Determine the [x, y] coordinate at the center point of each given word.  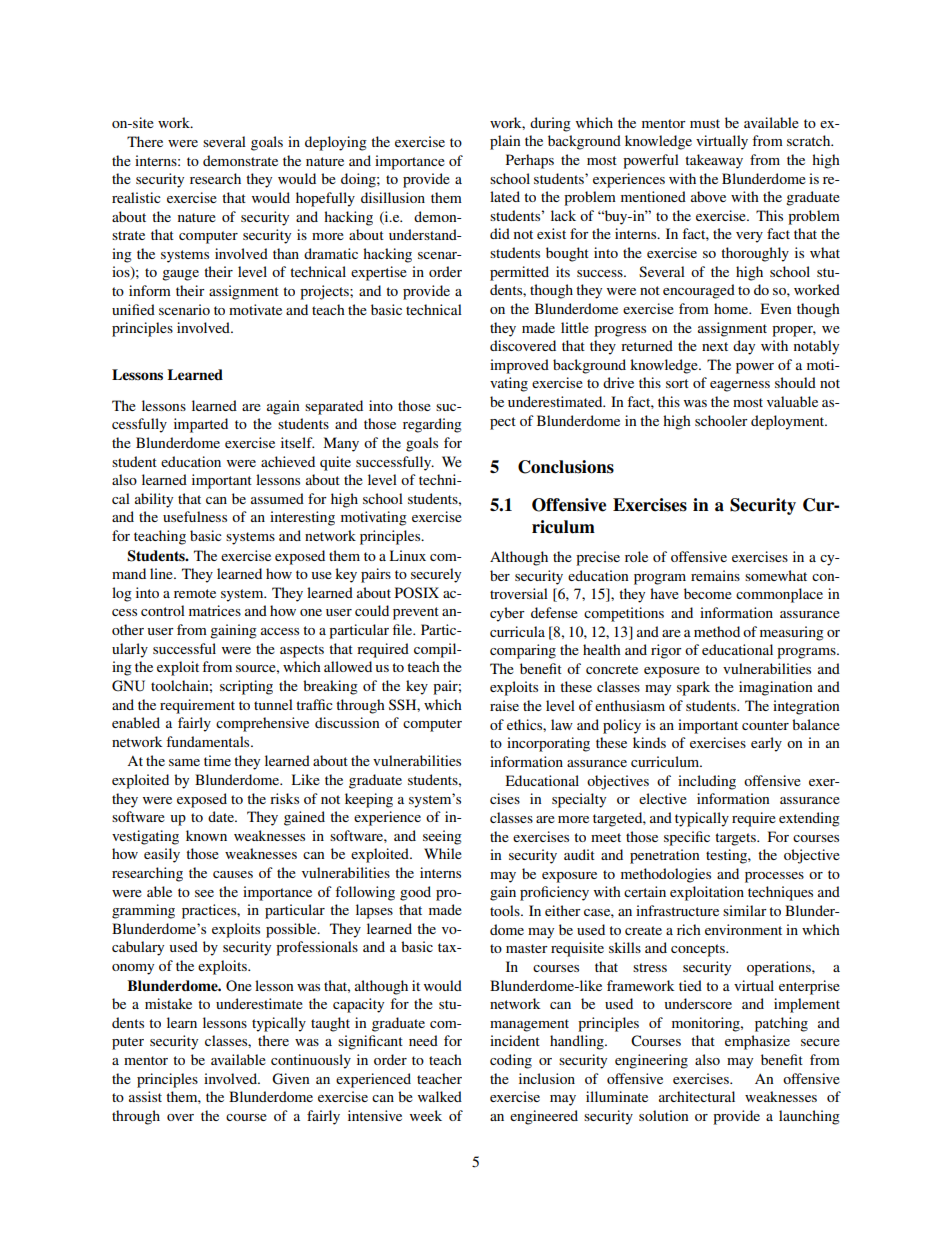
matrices [215, 610]
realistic [136, 197]
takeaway [714, 161]
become [708, 593]
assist [145, 1096]
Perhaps [530, 161]
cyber [507, 614]
